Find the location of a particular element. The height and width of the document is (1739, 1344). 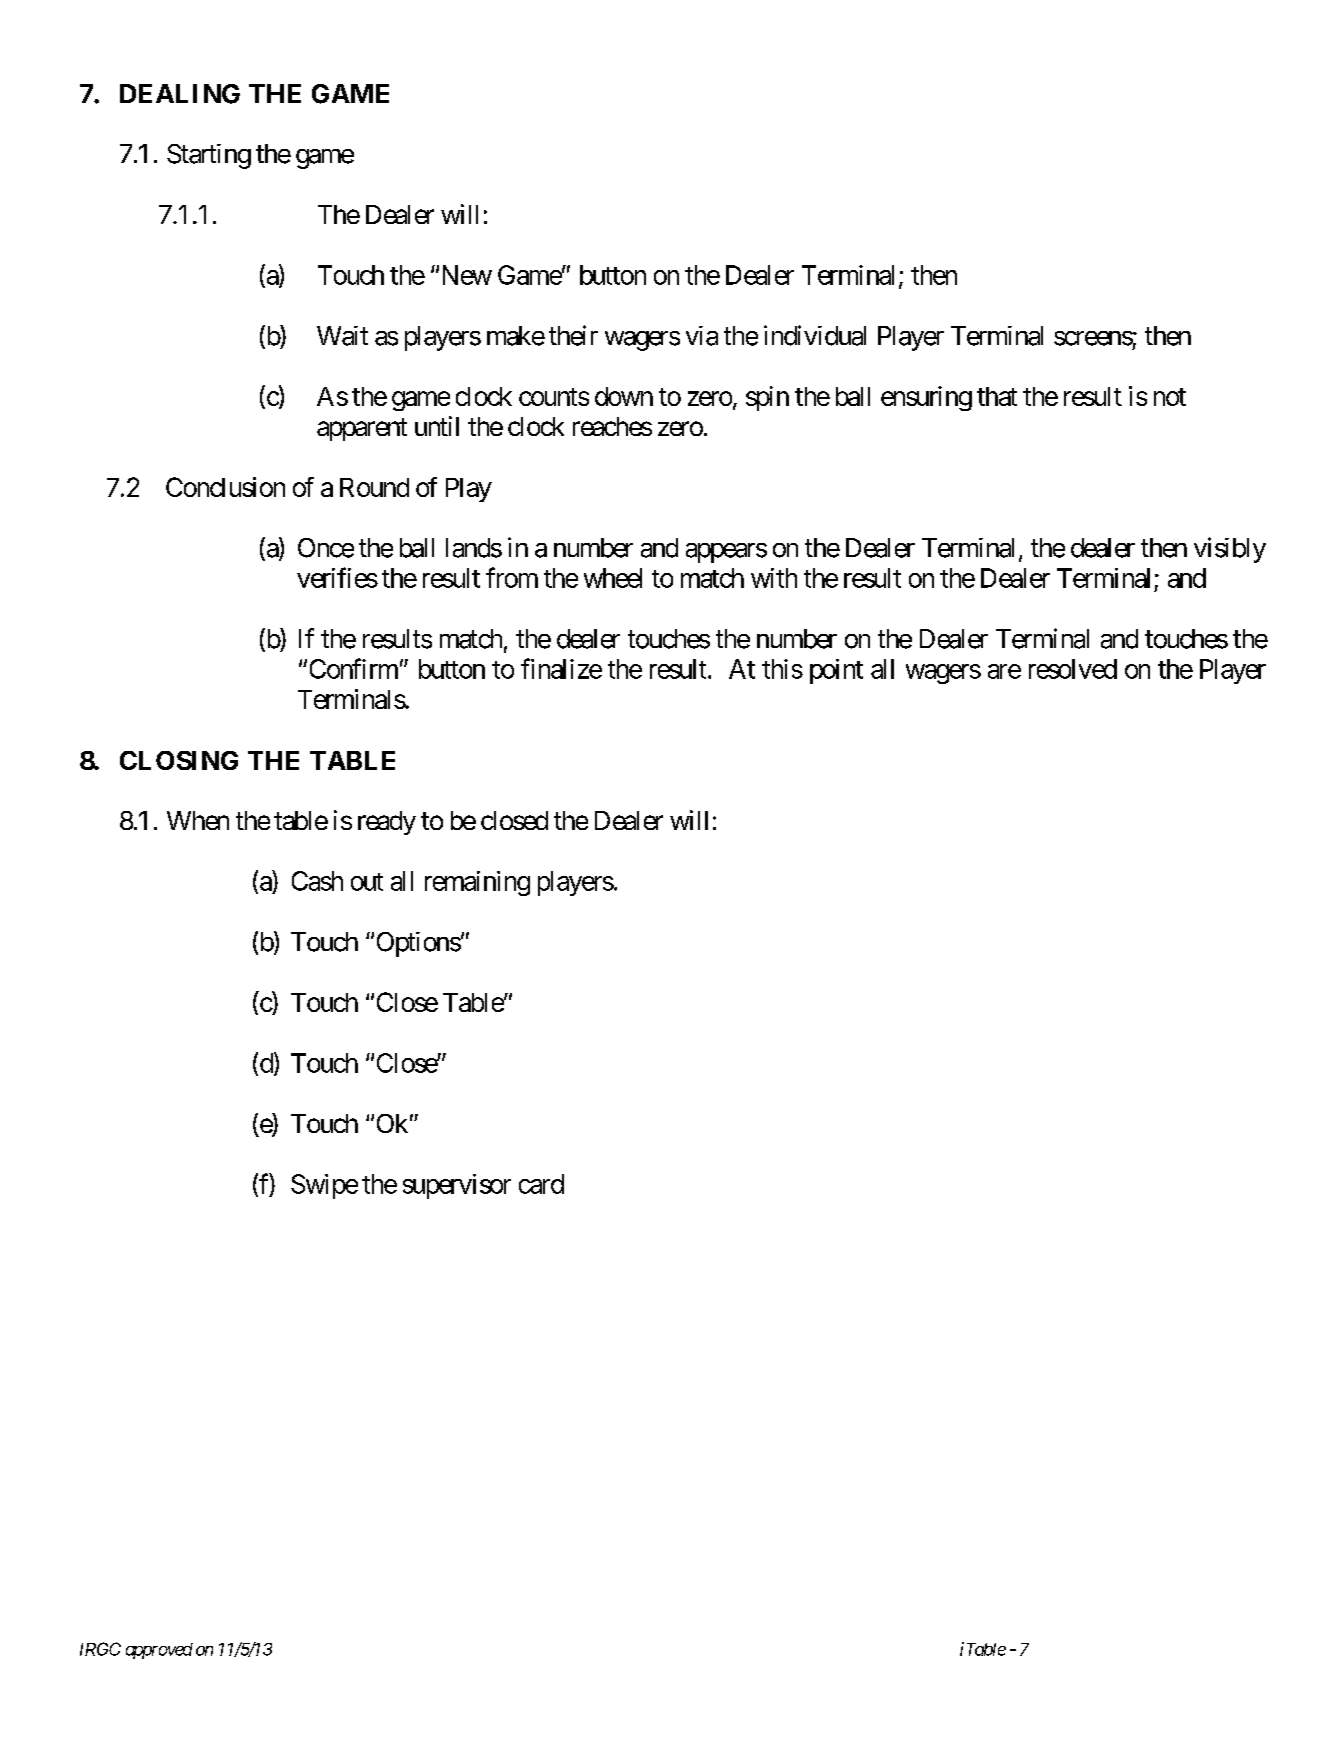

Conclusion is located at coordinates (225, 487).
